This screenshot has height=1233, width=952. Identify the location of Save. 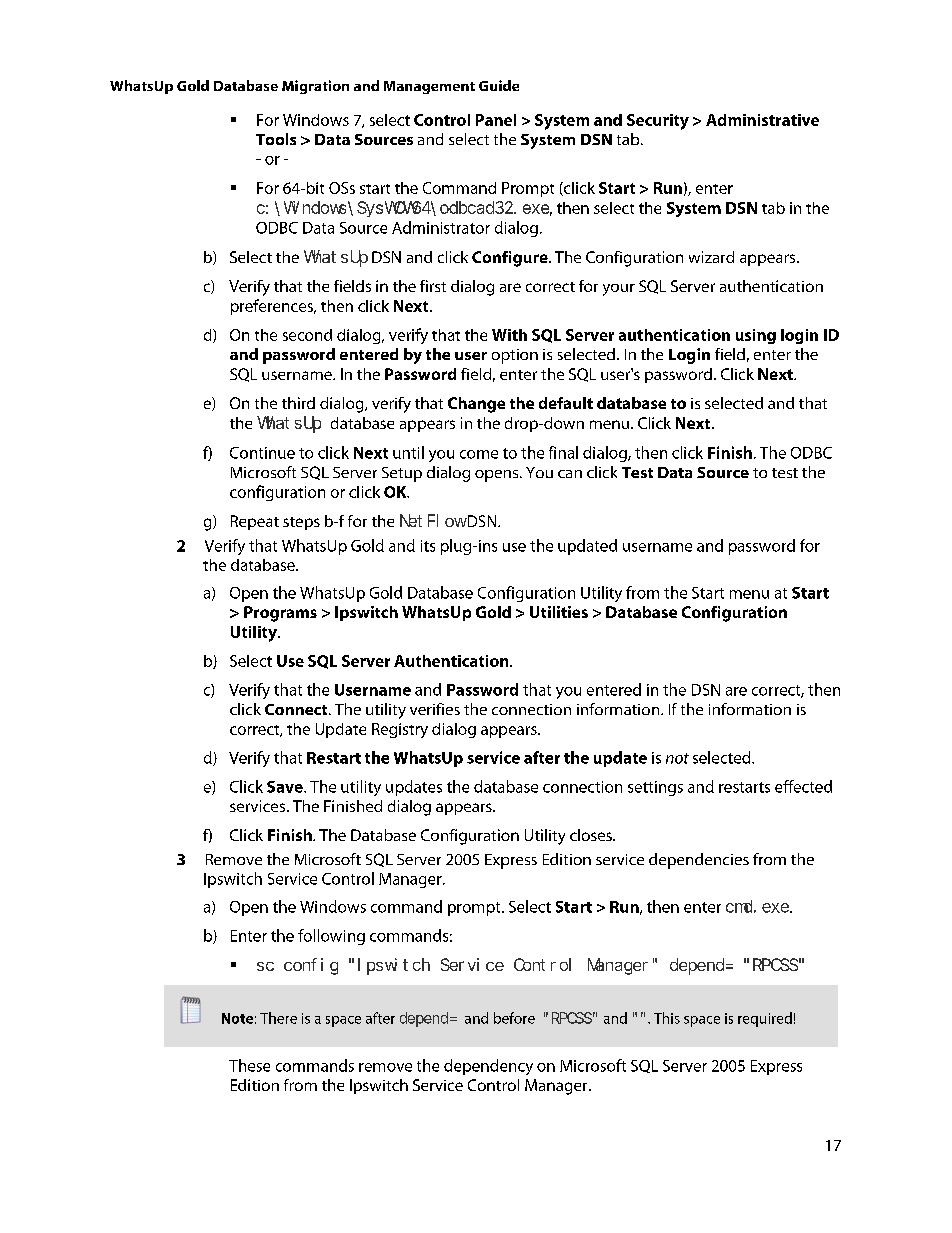
(286, 787).
